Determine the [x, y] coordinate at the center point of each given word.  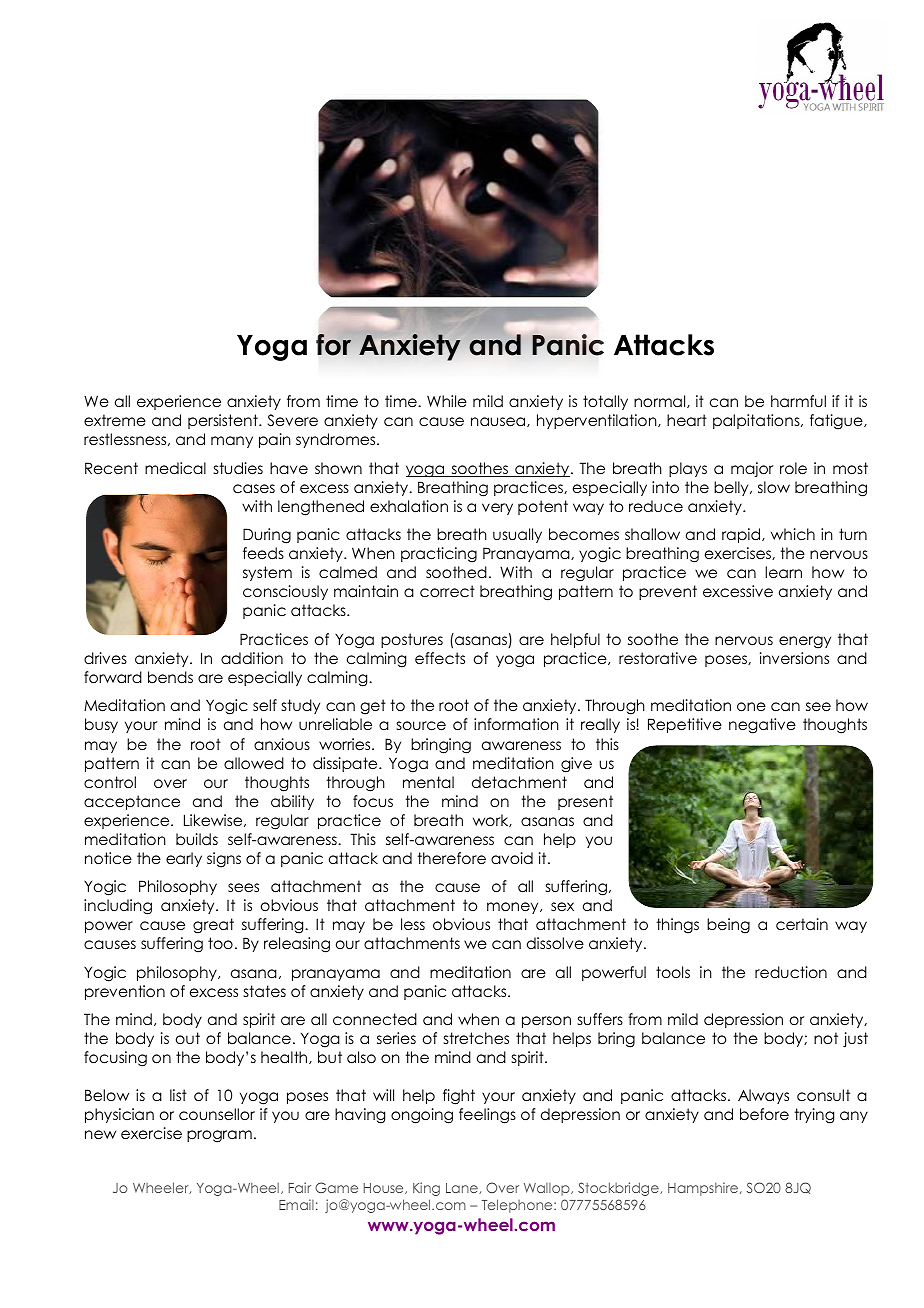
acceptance [132, 802]
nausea [499, 422]
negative [762, 726]
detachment [519, 782]
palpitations [757, 421]
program [219, 1136]
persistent [224, 421]
